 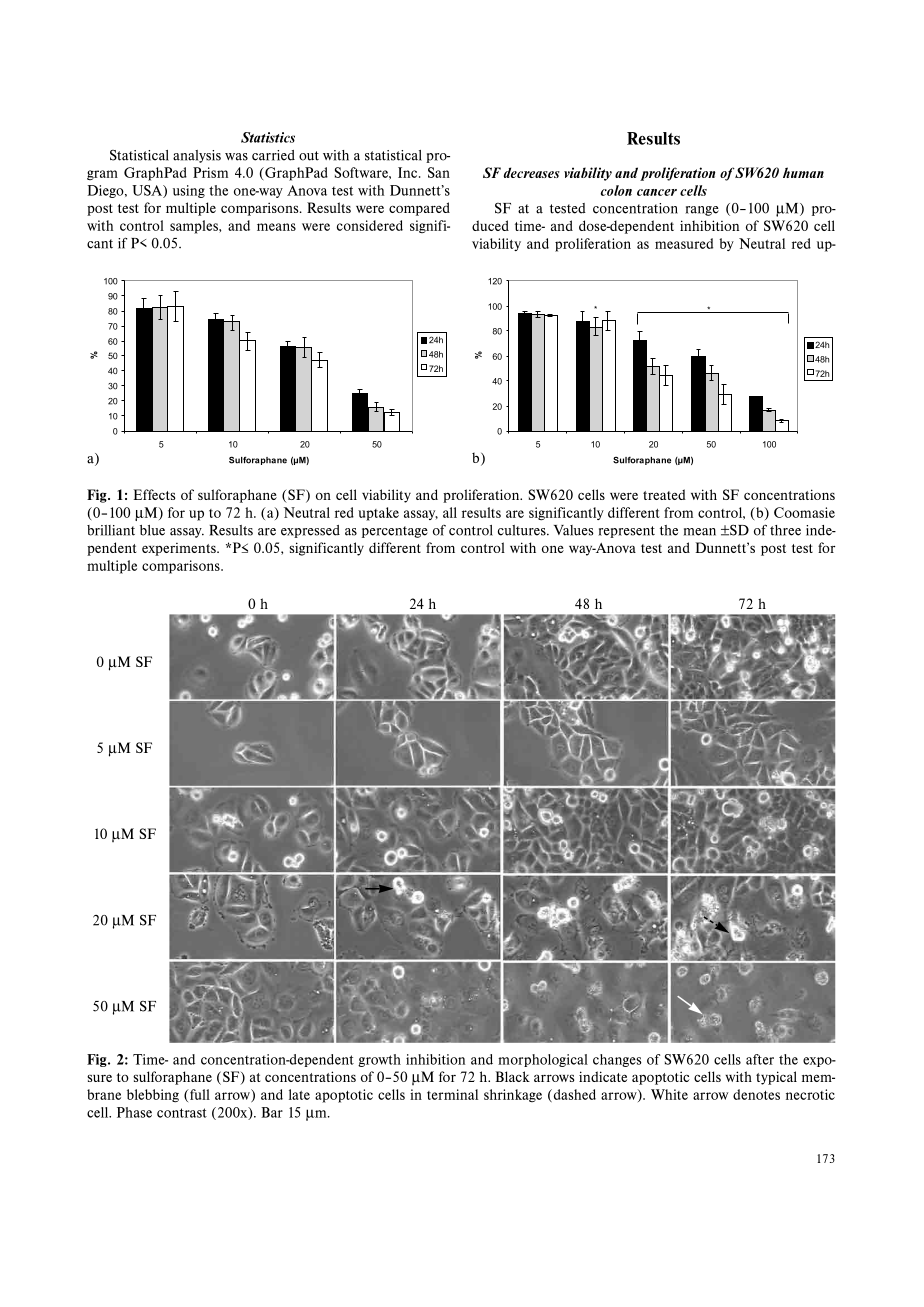 What do you see at coordinates (760, 1059) in the image?
I see `after` at bounding box center [760, 1059].
